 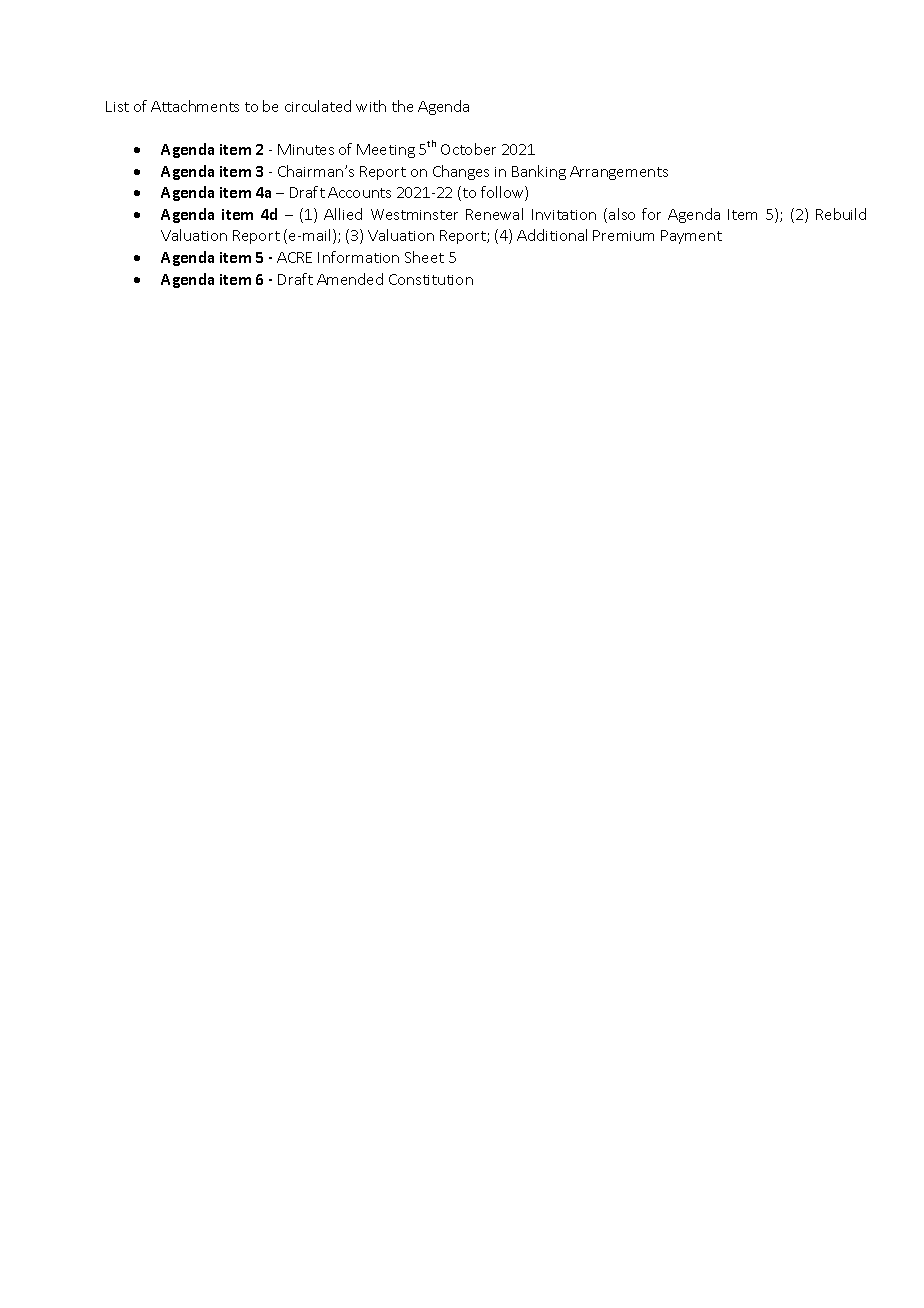 What do you see at coordinates (359, 192) in the image?
I see `Accounts` at bounding box center [359, 192].
